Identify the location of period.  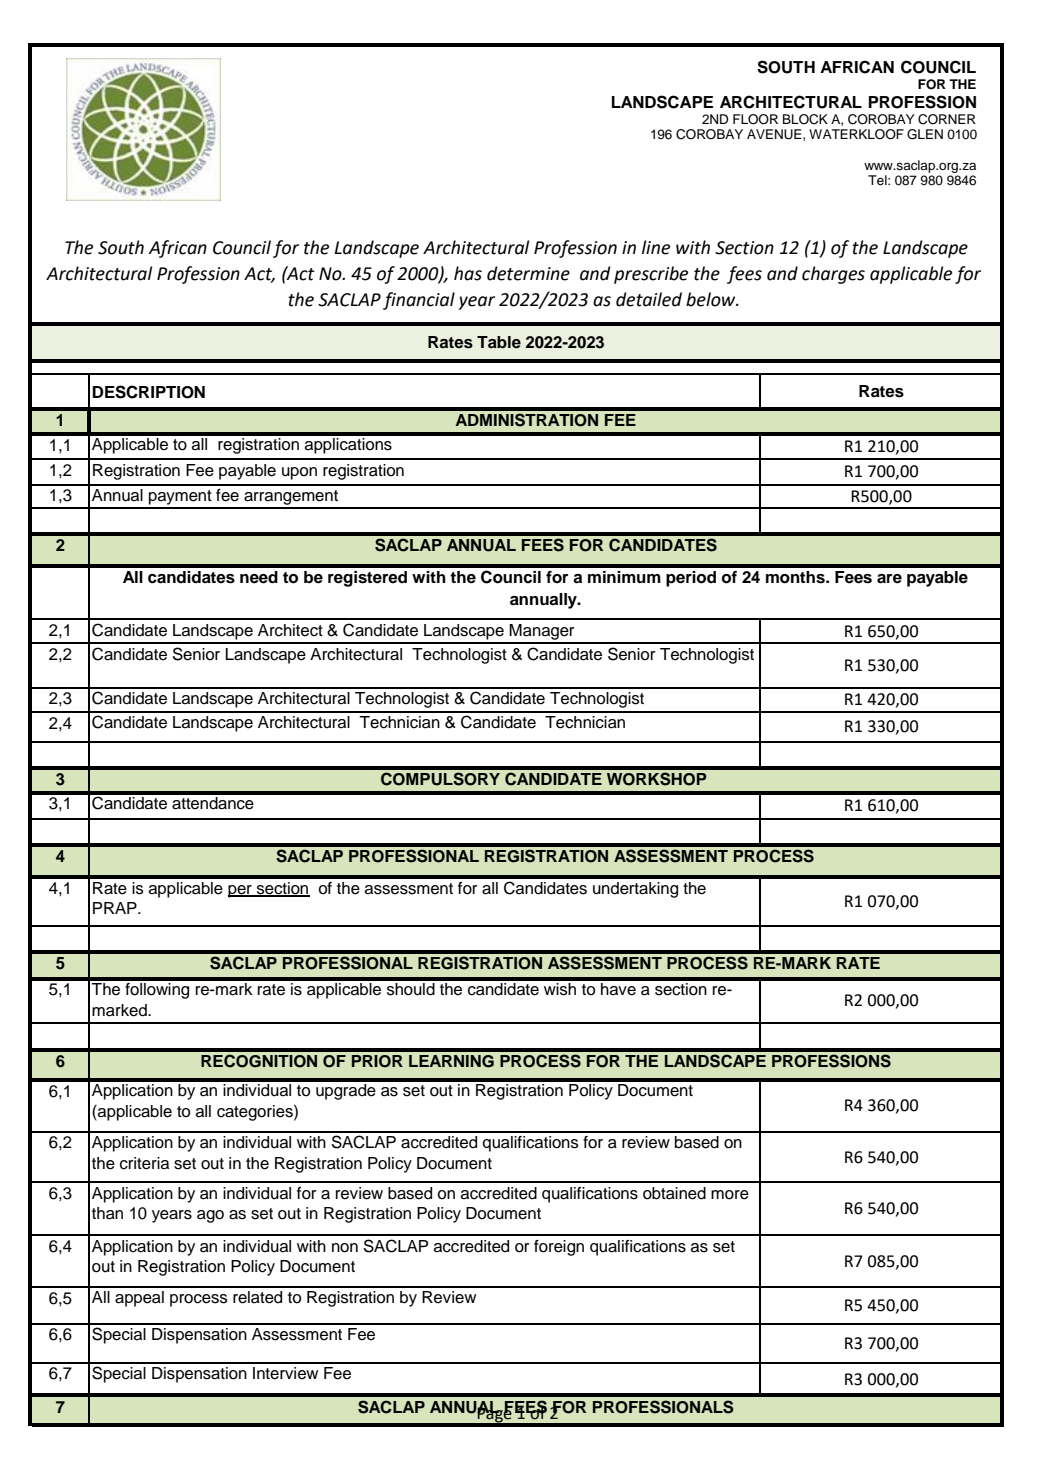
(691, 579).
